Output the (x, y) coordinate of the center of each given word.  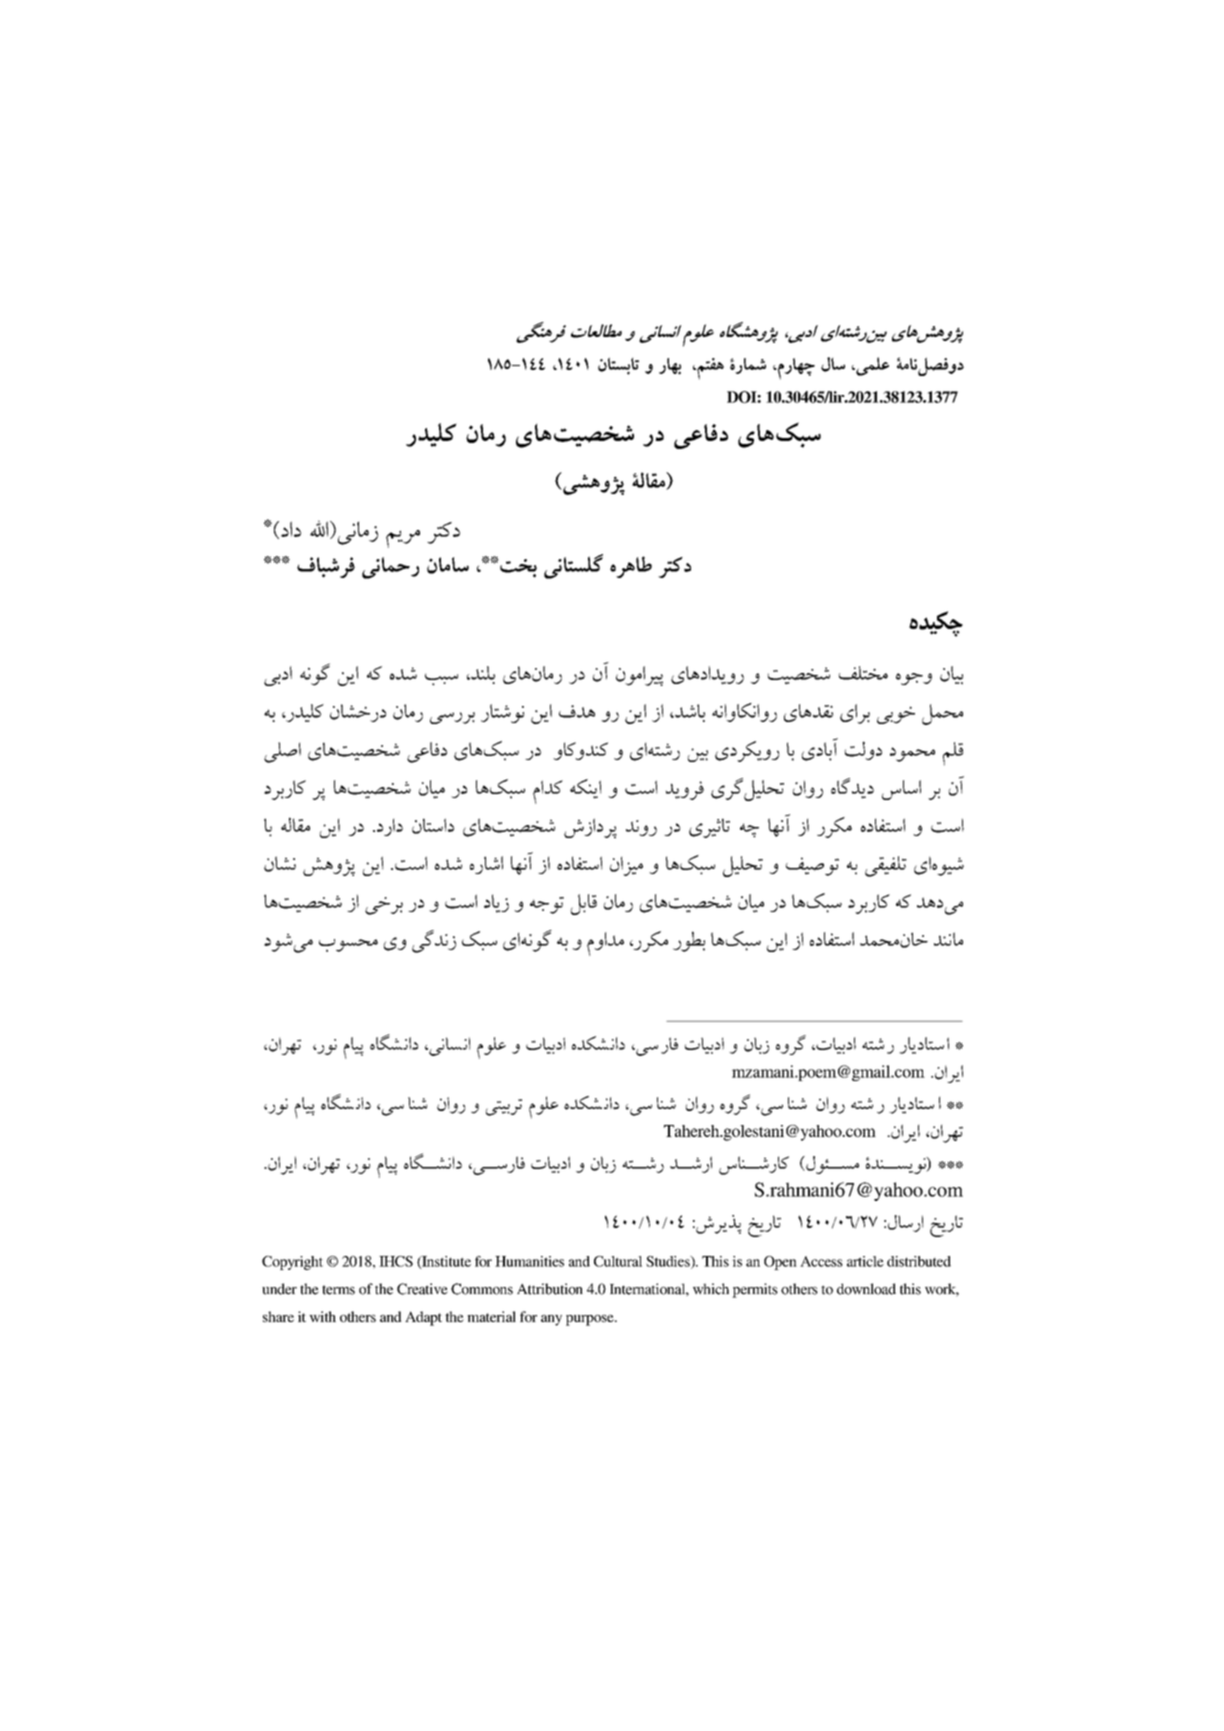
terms (338, 1290)
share (278, 1316)
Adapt (423, 1318)
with (322, 1316)
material (491, 1316)
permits (755, 1290)
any (551, 1320)
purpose (591, 1320)
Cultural (618, 1261)
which (711, 1289)
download (866, 1289)
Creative (422, 1289)
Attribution (550, 1289)
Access (821, 1261)
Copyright (292, 1263)
